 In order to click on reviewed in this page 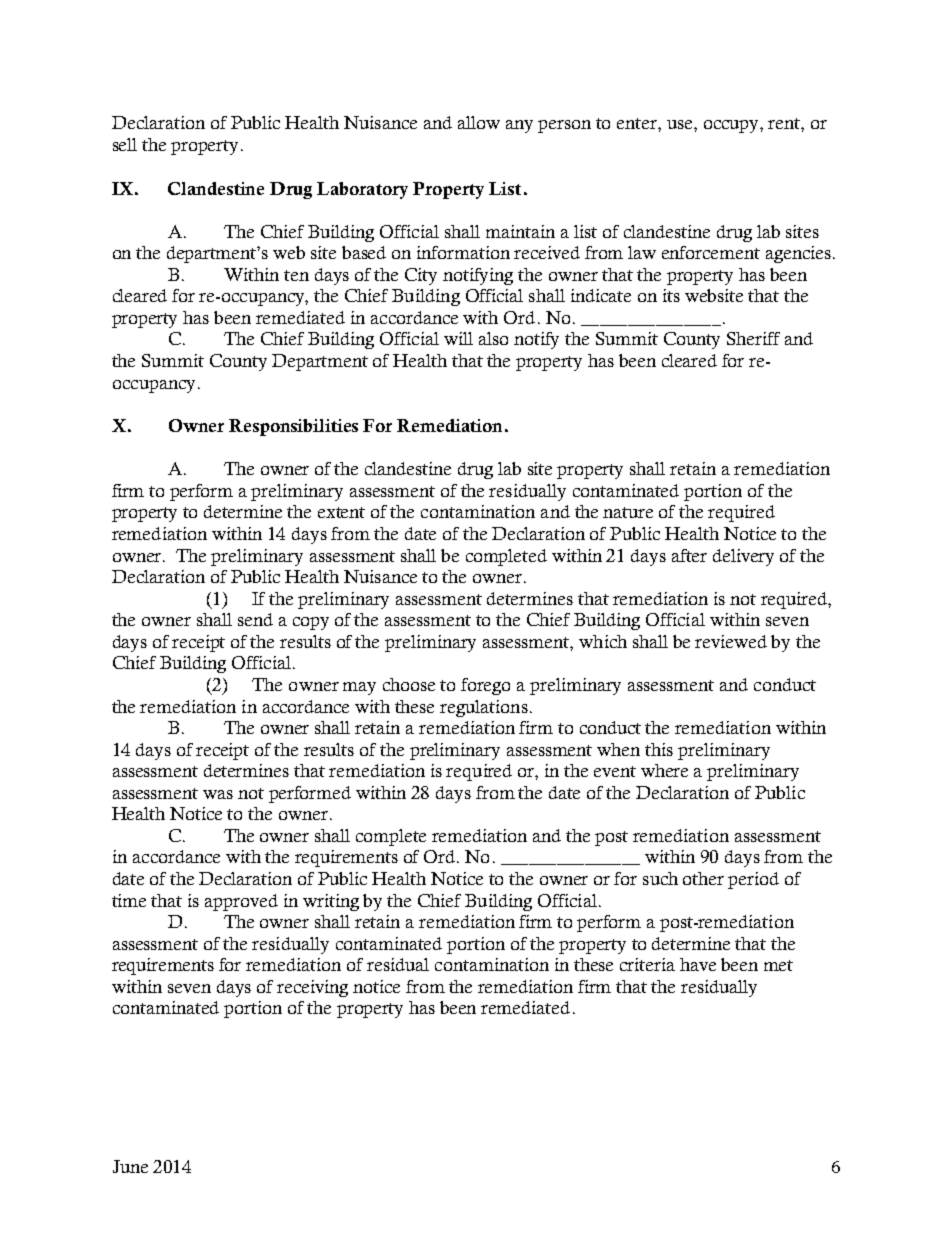, I will do `click(731, 641)`.
